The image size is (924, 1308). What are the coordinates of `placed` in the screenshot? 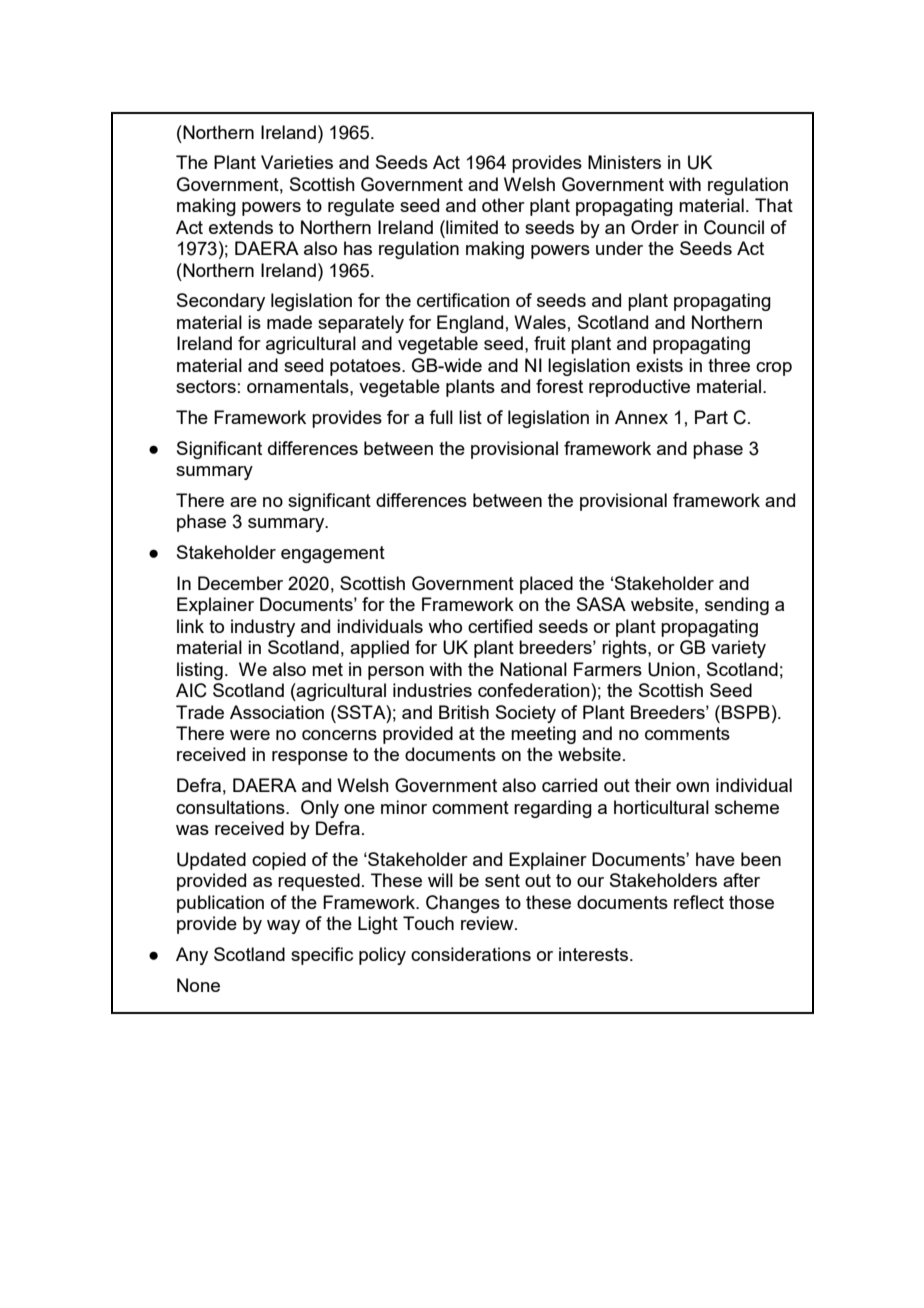 It's located at (546, 585).
